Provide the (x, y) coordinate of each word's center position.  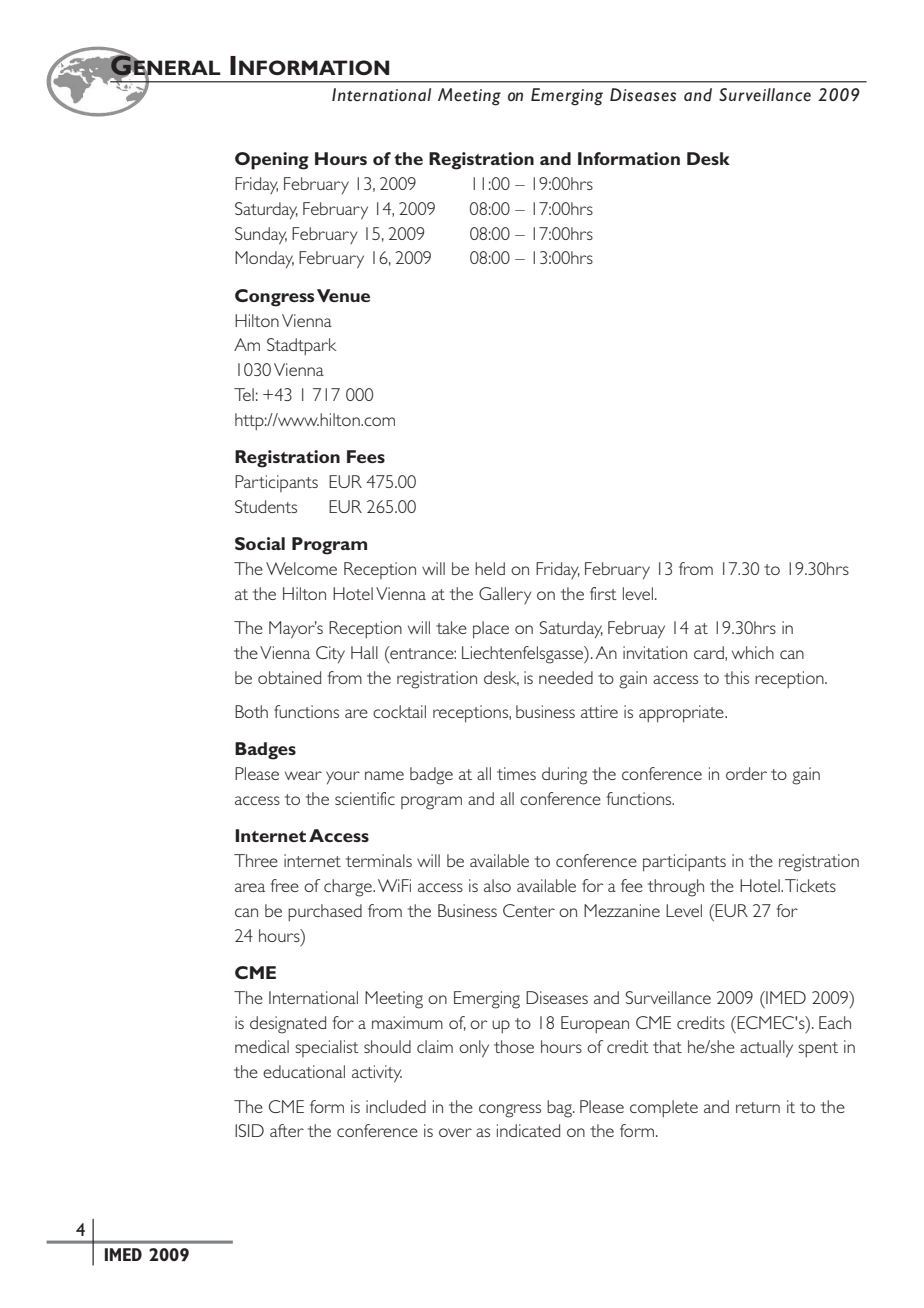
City (330, 654)
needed (566, 677)
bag (560, 1109)
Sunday (261, 236)
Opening (272, 161)
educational (304, 1071)
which (753, 652)
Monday (264, 259)
